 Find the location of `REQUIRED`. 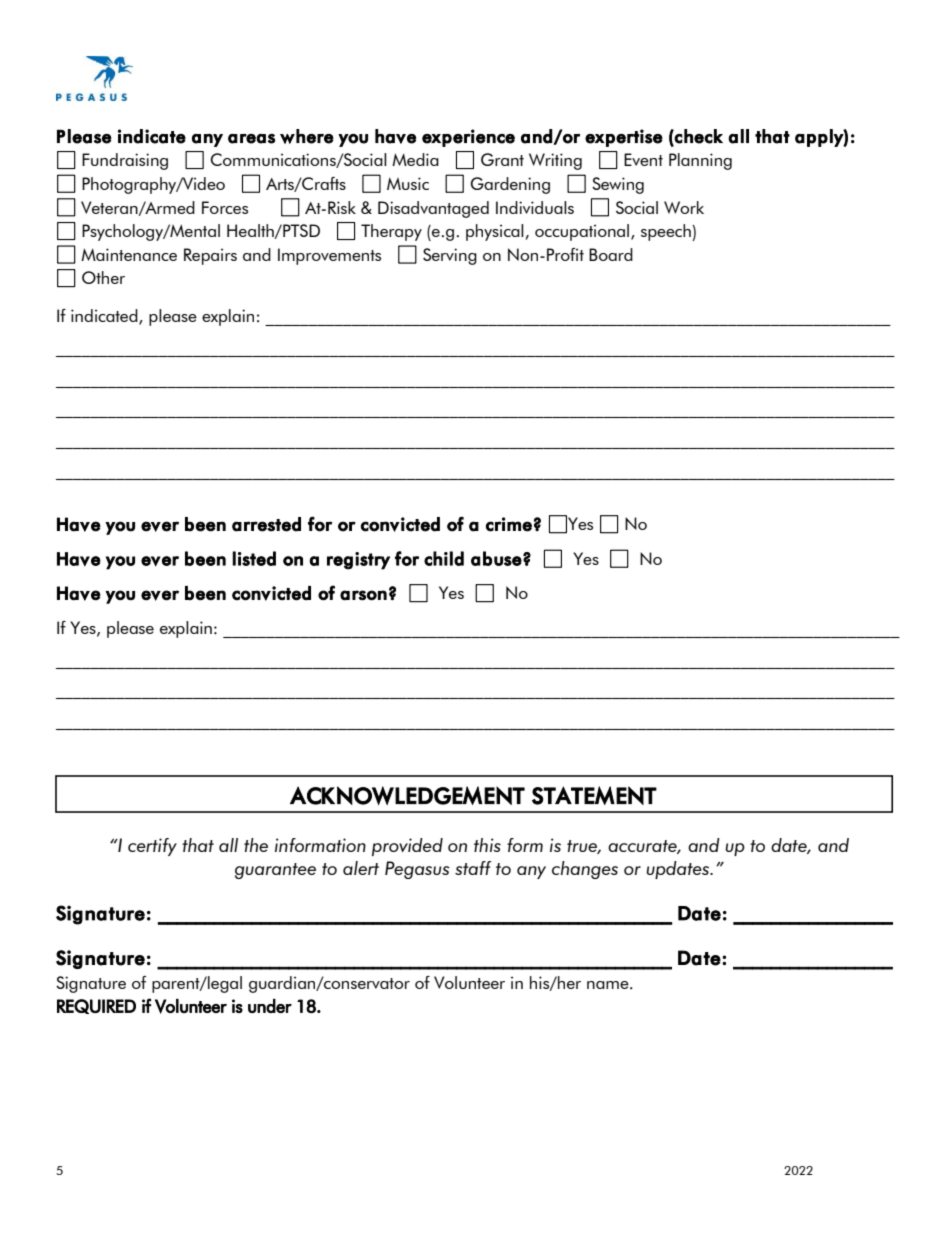

REQUIRED is located at coordinates (96, 1006).
